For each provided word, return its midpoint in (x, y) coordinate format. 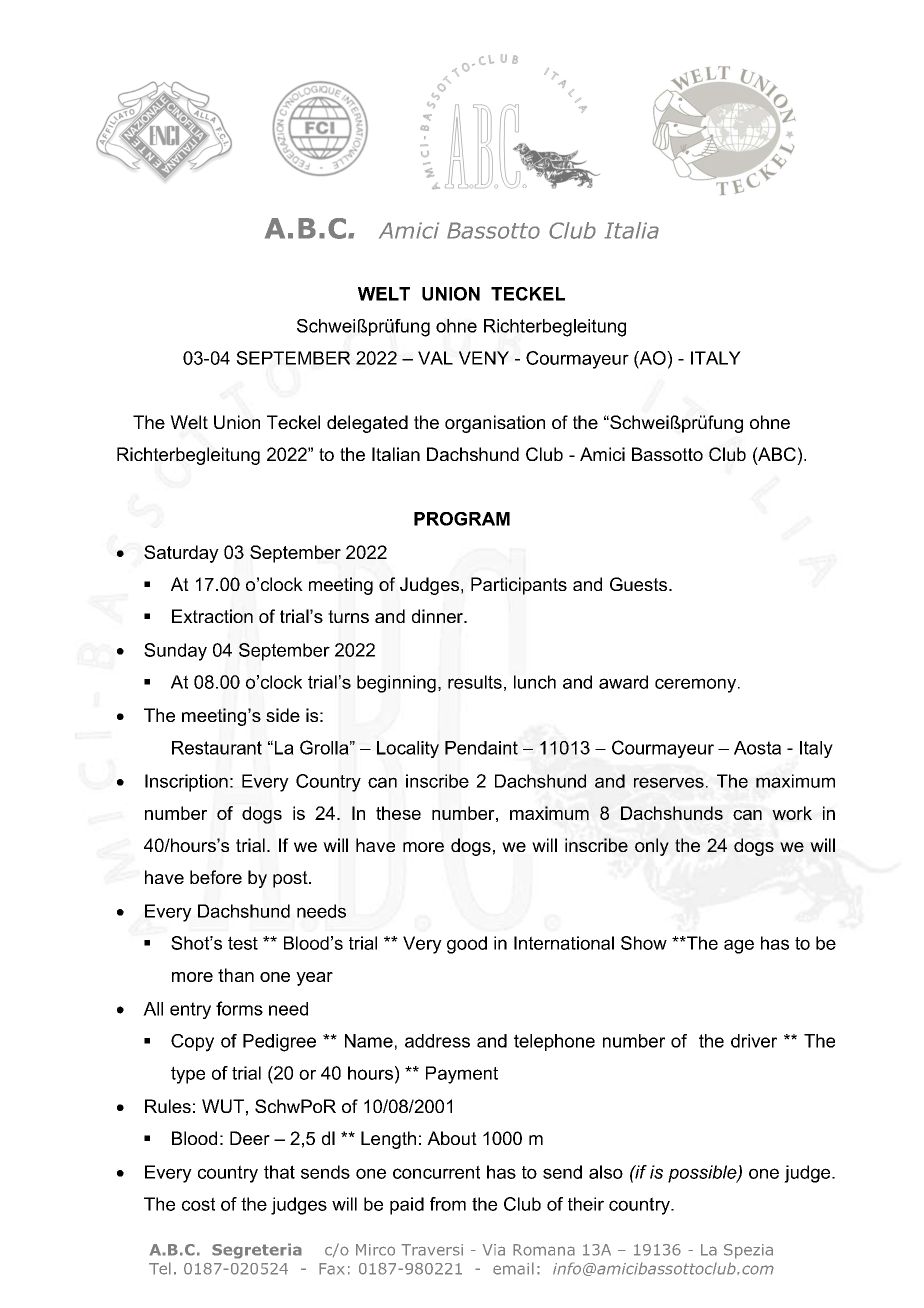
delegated (367, 424)
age (739, 946)
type (188, 1075)
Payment (462, 1075)
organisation (495, 424)
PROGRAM (462, 519)
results (475, 682)
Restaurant (217, 748)
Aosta (757, 748)
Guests (640, 584)
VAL (435, 358)
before (216, 877)
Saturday (181, 554)
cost (198, 1204)
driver (754, 1041)
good (467, 945)
